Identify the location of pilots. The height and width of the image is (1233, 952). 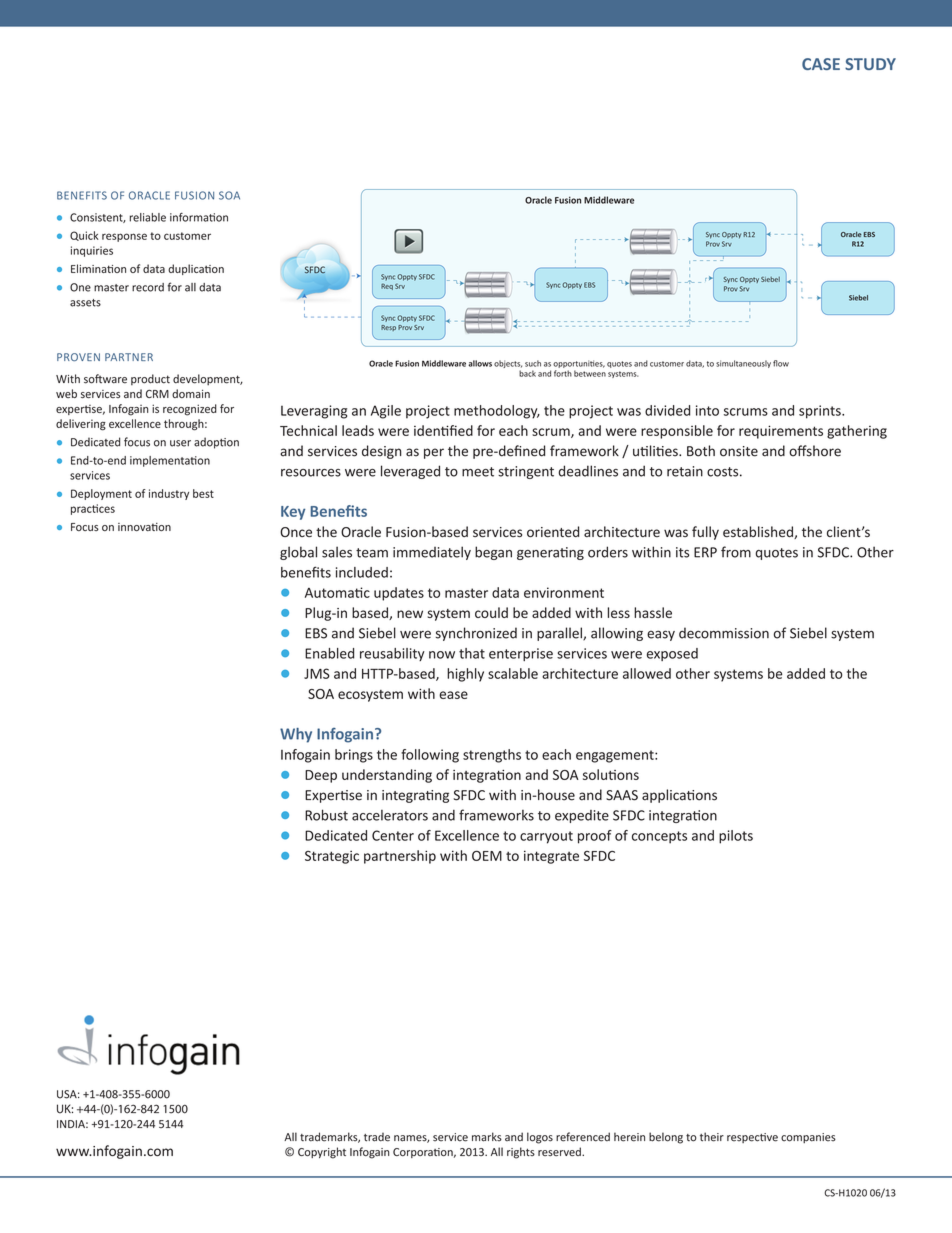
(736, 837).
